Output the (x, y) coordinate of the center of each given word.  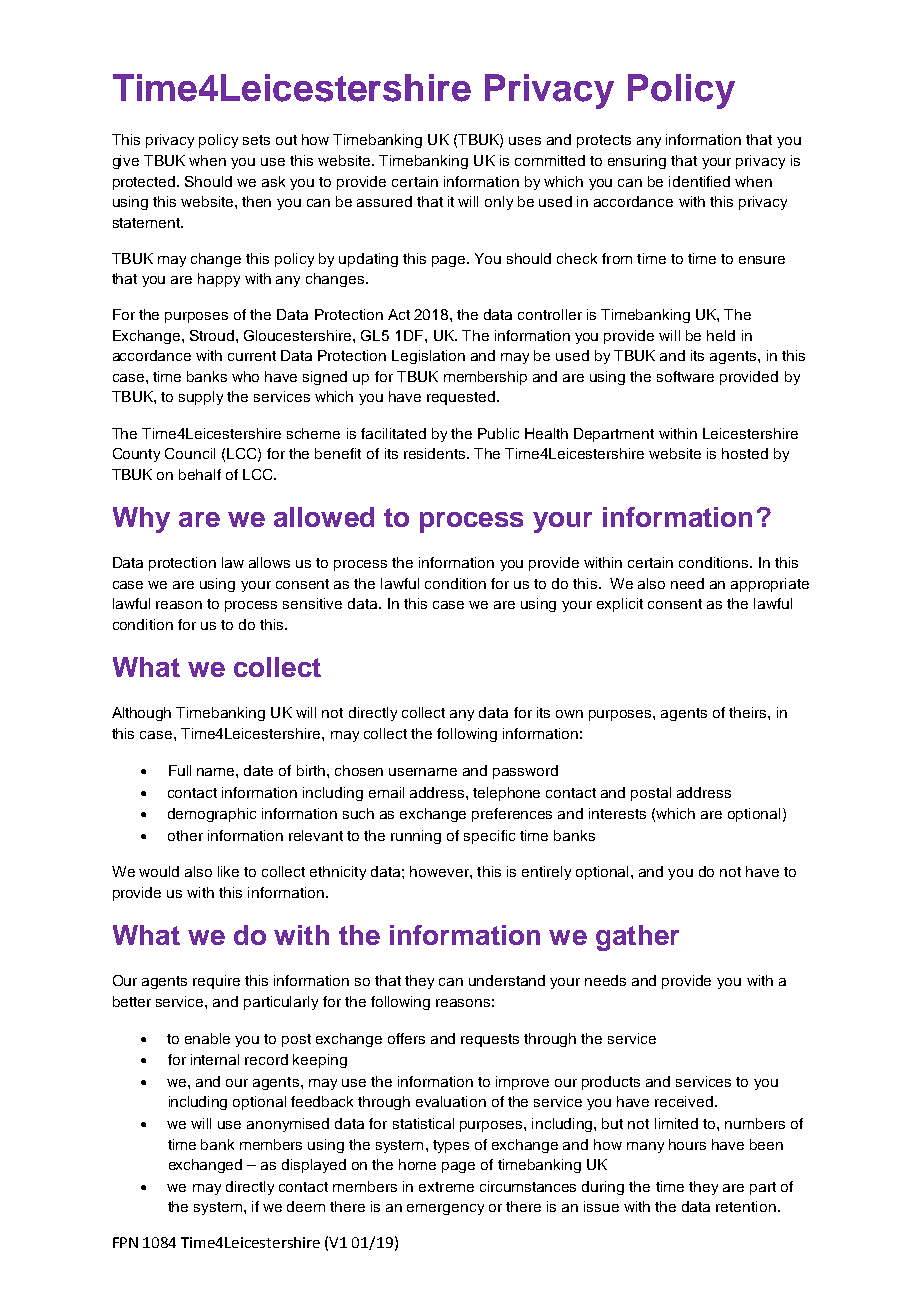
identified (699, 181)
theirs (749, 712)
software (685, 376)
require (216, 982)
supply (201, 398)
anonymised (288, 1125)
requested (461, 398)
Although (141, 714)
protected (145, 183)
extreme (446, 1187)
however (440, 871)
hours (687, 1144)
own (569, 714)
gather (637, 938)
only (499, 203)
